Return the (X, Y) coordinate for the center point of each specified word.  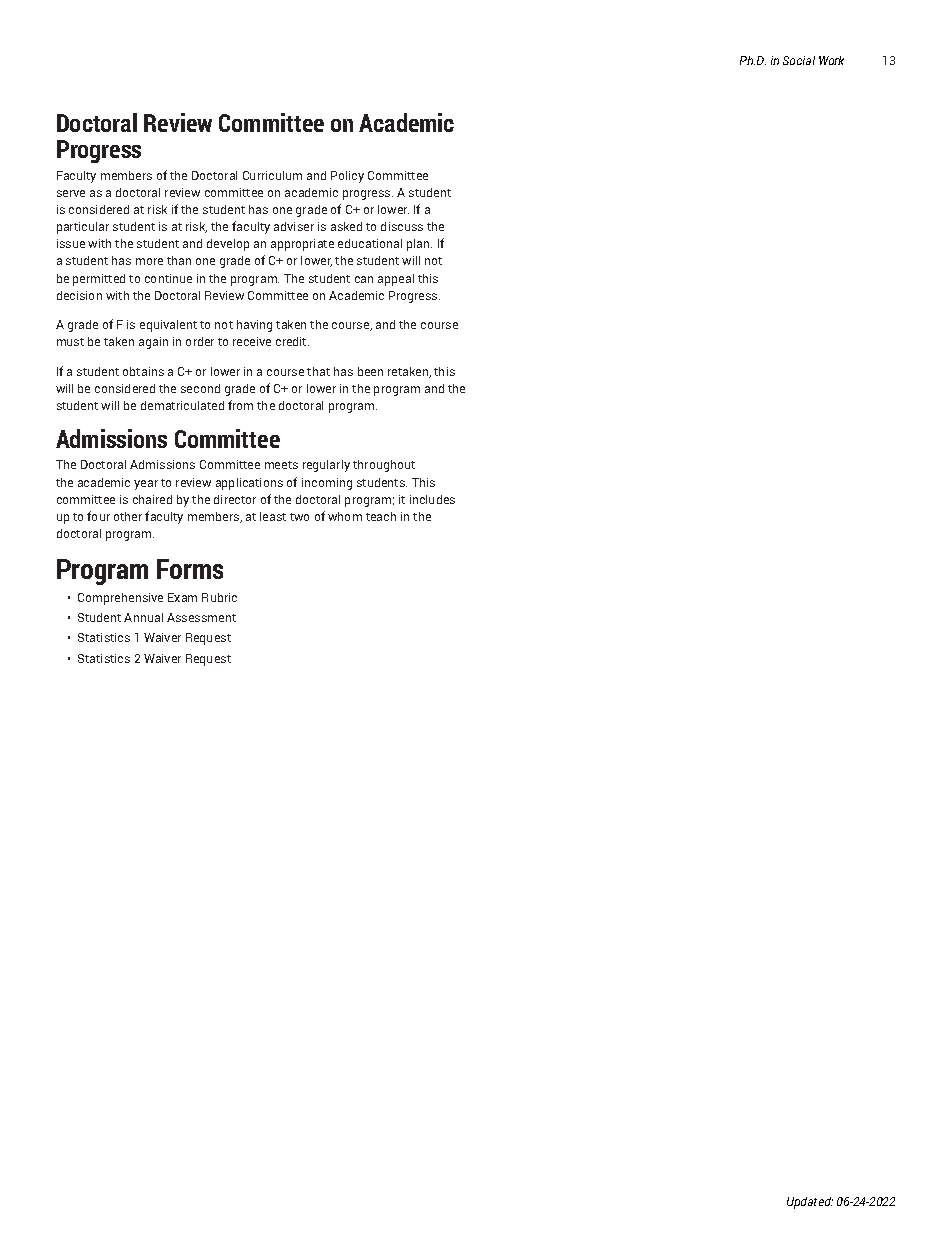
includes (432, 499)
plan (419, 245)
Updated (810, 1203)
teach (381, 516)
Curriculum (272, 175)
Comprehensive (120, 599)
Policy (347, 177)
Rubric (219, 597)
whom (345, 516)
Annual (143, 617)
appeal (396, 280)
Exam (182, 597)
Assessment (201, 617)
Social (799, 60)
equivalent (168, 326)
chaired (152, 499)
